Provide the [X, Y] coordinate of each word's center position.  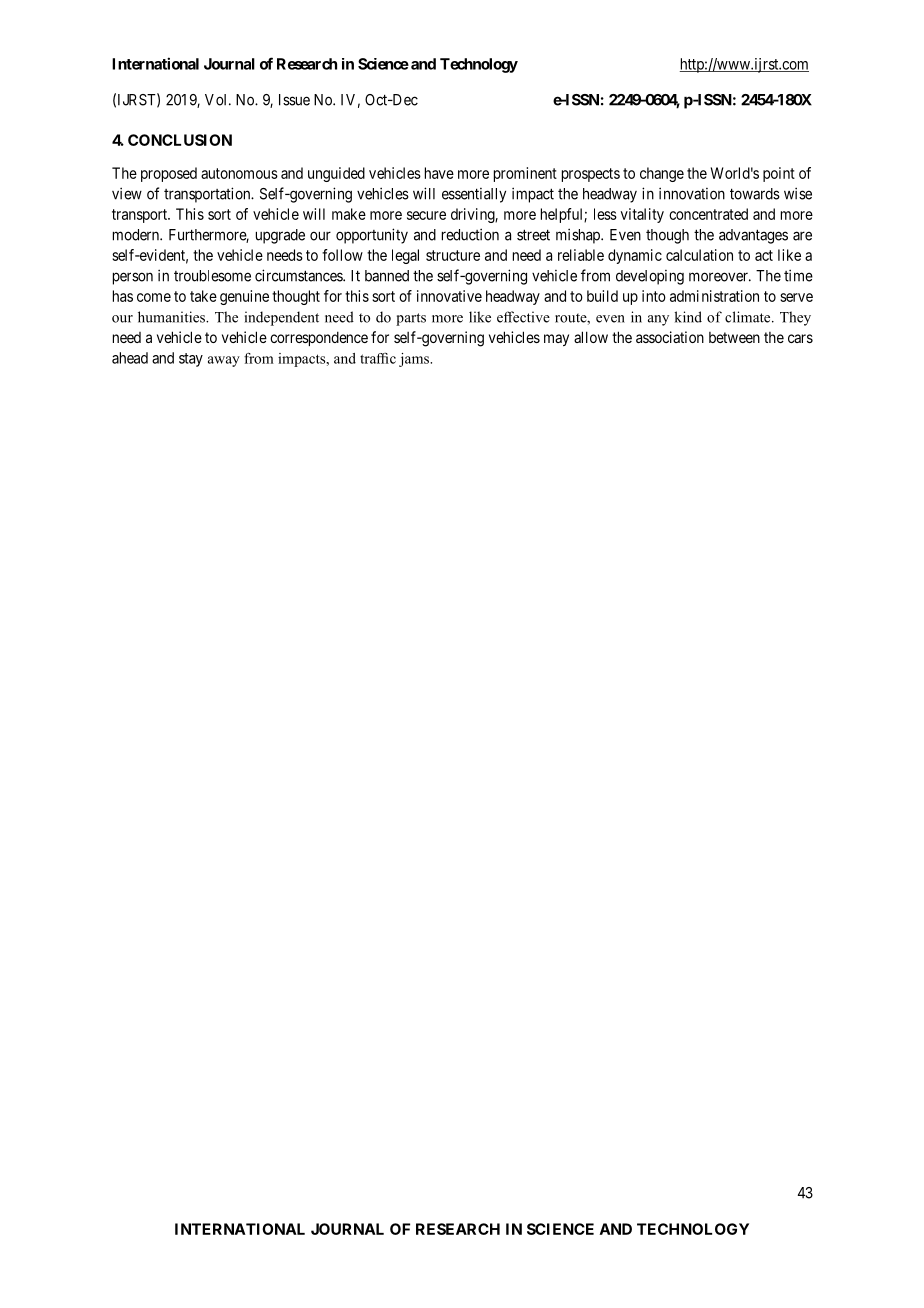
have [439, 173]
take [203, 296]
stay [191, 360]
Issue [294, 100]
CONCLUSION [180, 140]
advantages [753, 236]
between [734, 337]
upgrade [280, 236]
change [662, 174]
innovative [449, 296]
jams [415, 360]
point [779, 174]
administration [714, 296]
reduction [470, 234]
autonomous [239, 173]
